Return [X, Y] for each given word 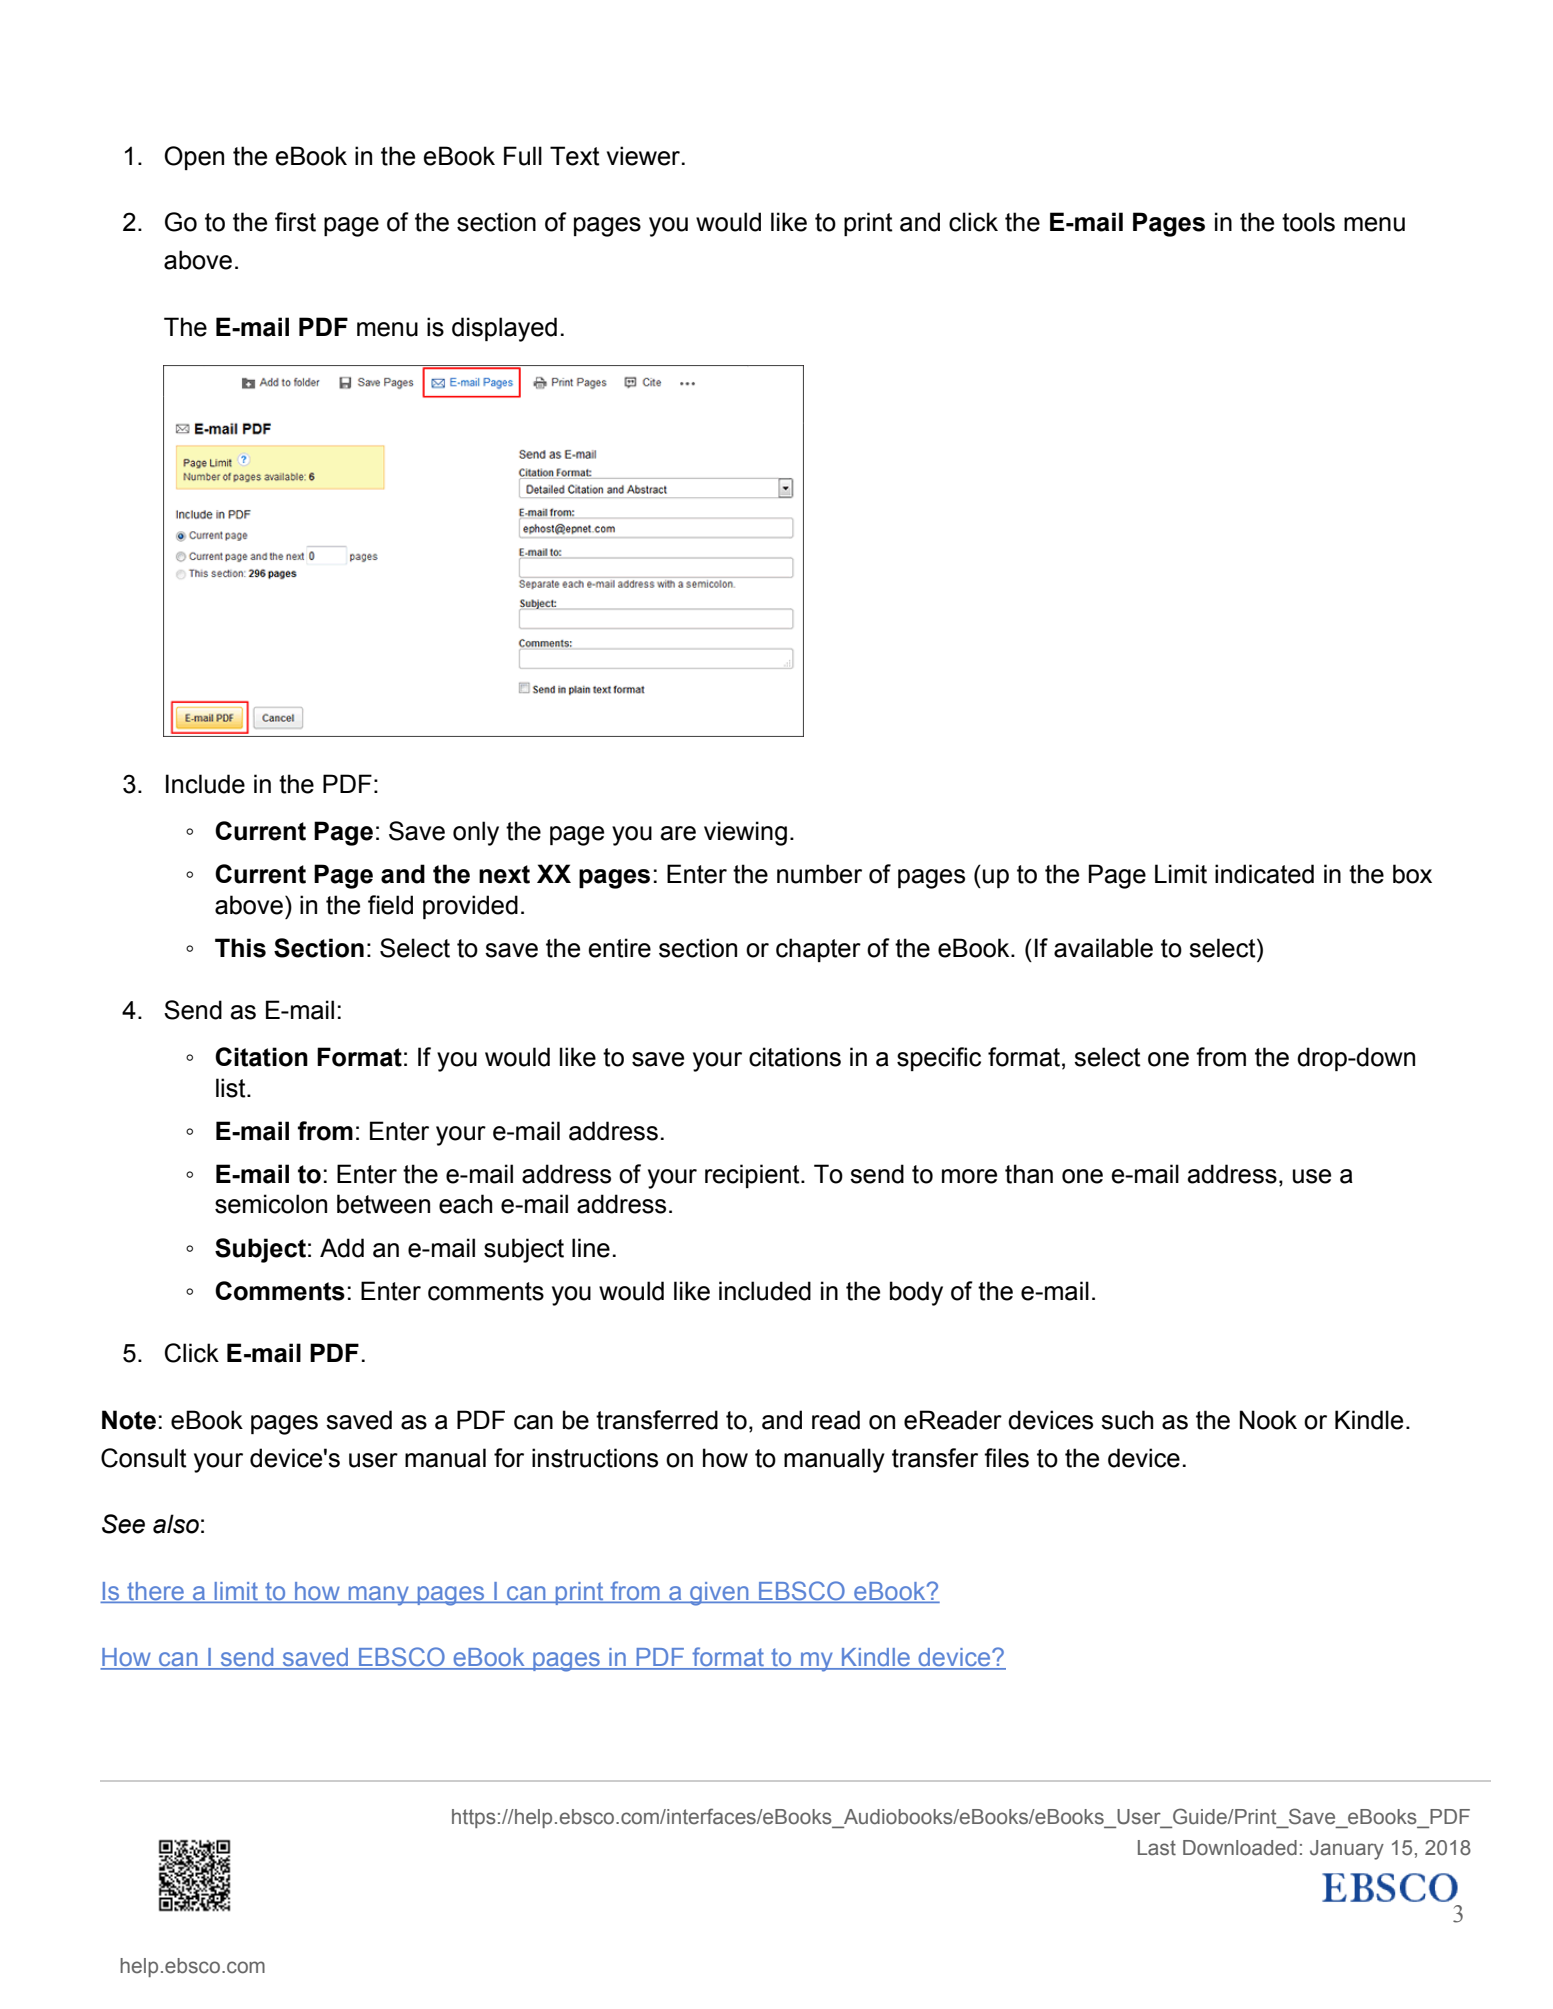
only [476, 833]
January [1347, 1850]
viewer [645, 156]
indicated [1264, 874]
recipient [753, 1176]
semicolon [271, 1204]
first [295, 222]
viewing [745, 833]
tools [1308, 222]
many [378, 1596]
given [719, 1594]
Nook [1268, 1420]
